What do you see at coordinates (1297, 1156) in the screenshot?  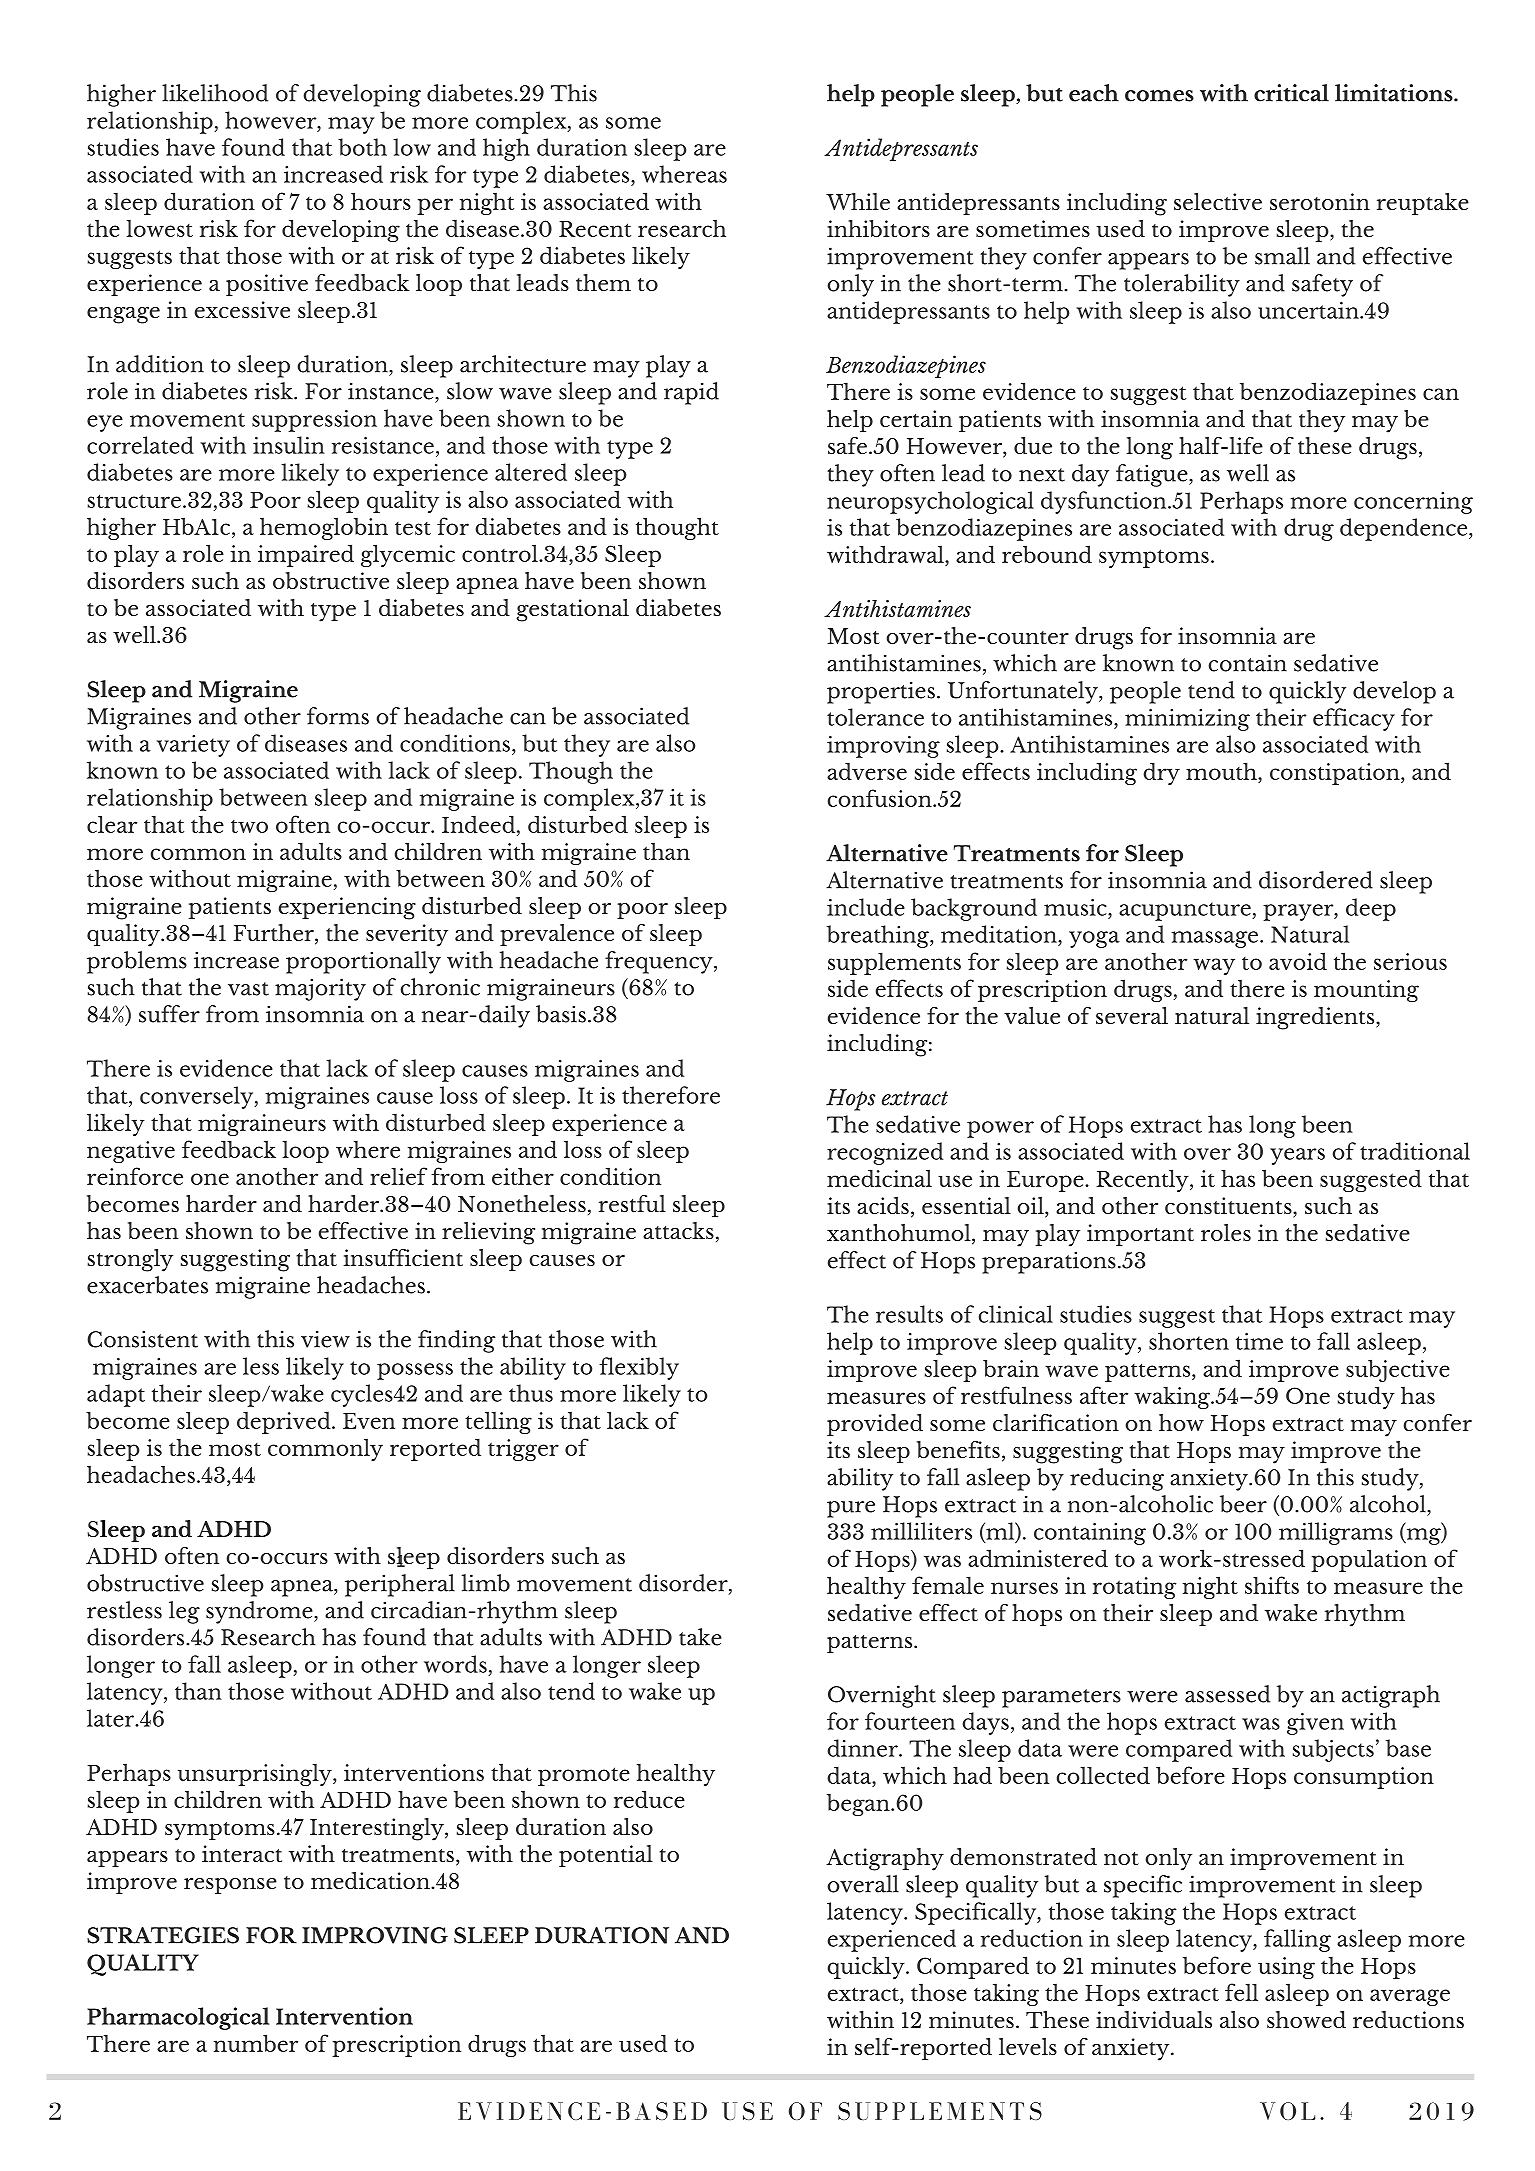 I see `years` at bounding box center [1297, 1156].
